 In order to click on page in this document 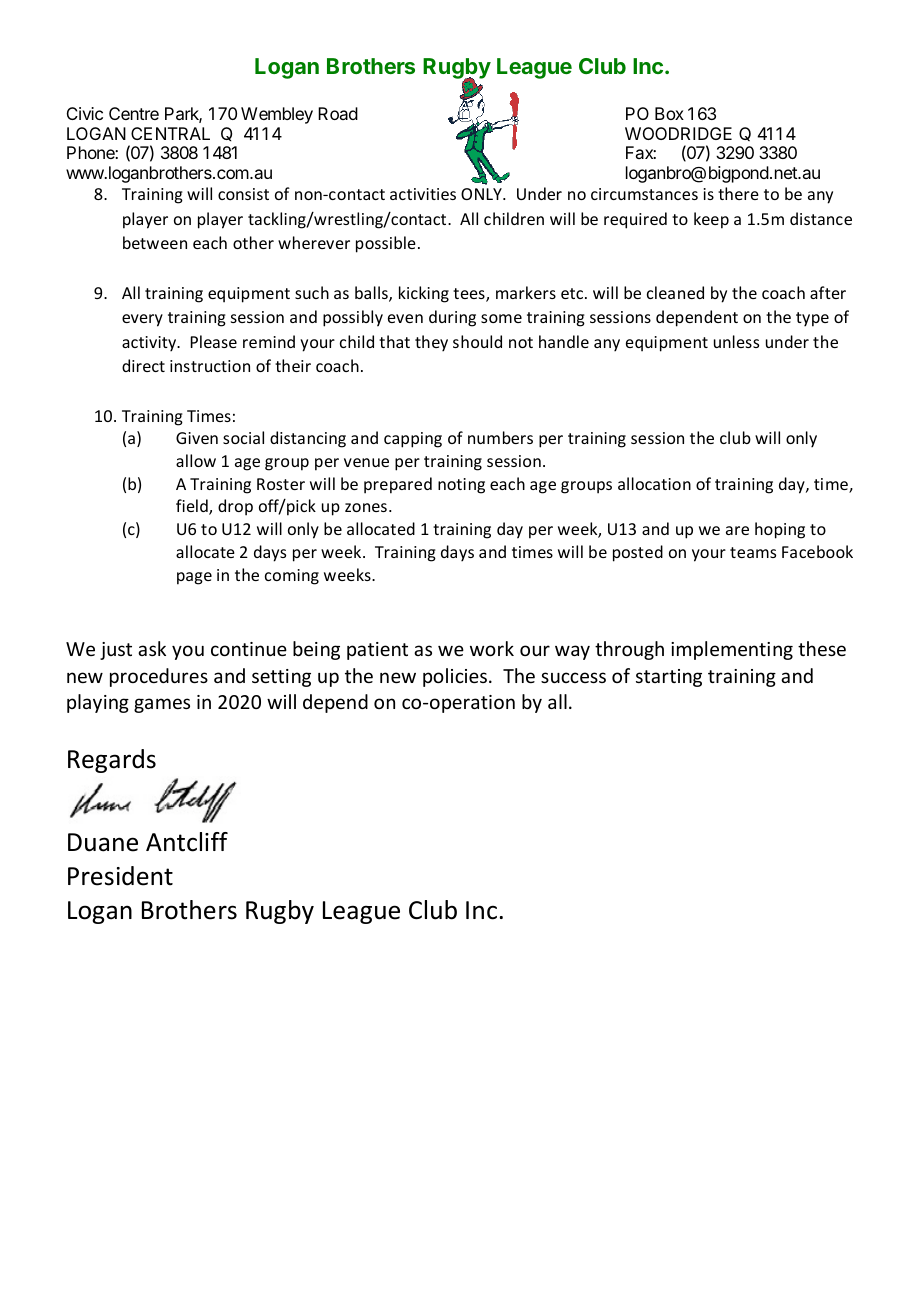, I will do `click(194, 578)`.
